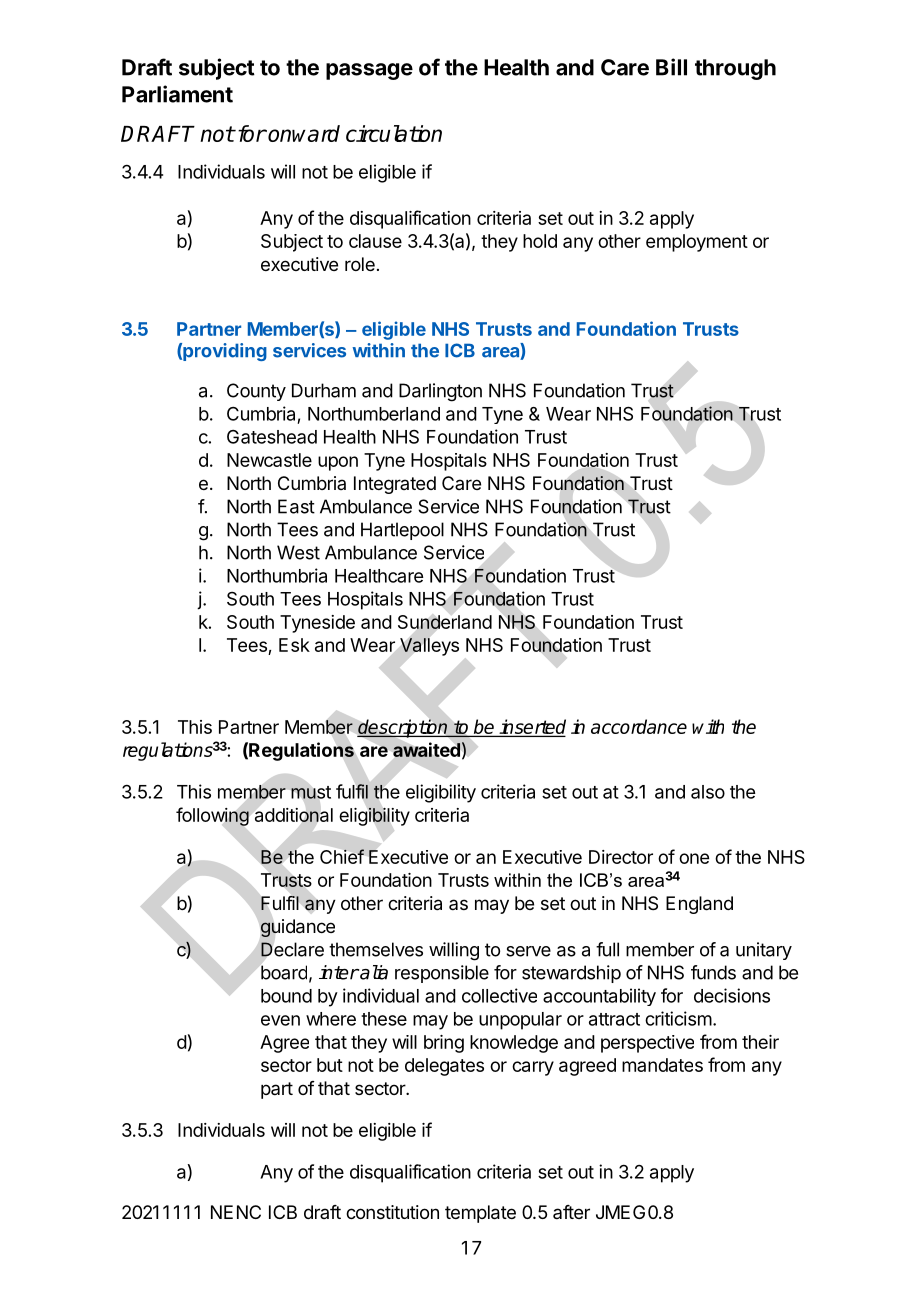 The width and height of the document is (924, 1308). Describe the element at coordinates (330, 1065) in the document. I see `but` at that location.
